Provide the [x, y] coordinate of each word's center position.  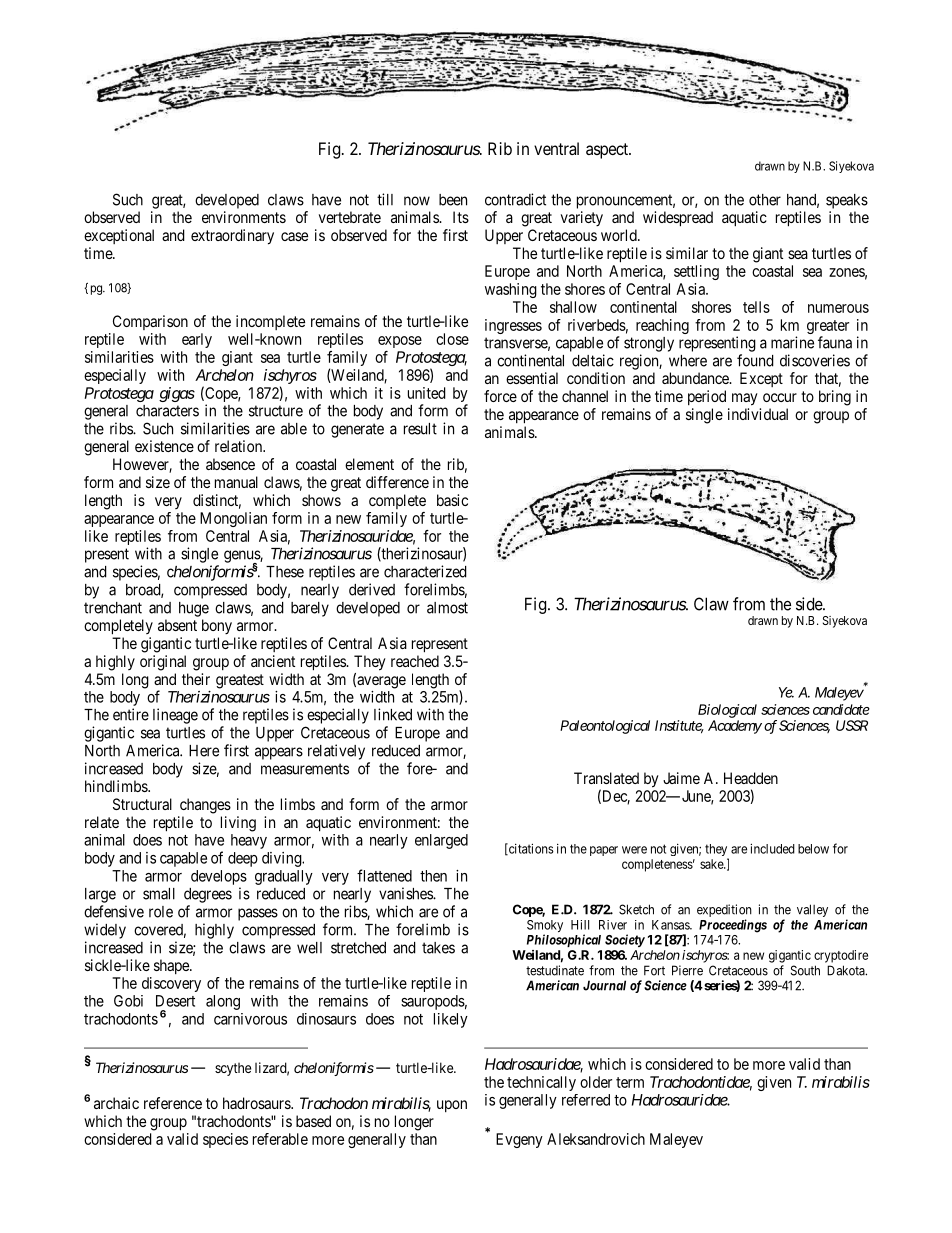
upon [452, 1106]
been [453, 200]
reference [173, 1103]
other [765, 200]
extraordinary [232, 237]
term [630, 1082]
